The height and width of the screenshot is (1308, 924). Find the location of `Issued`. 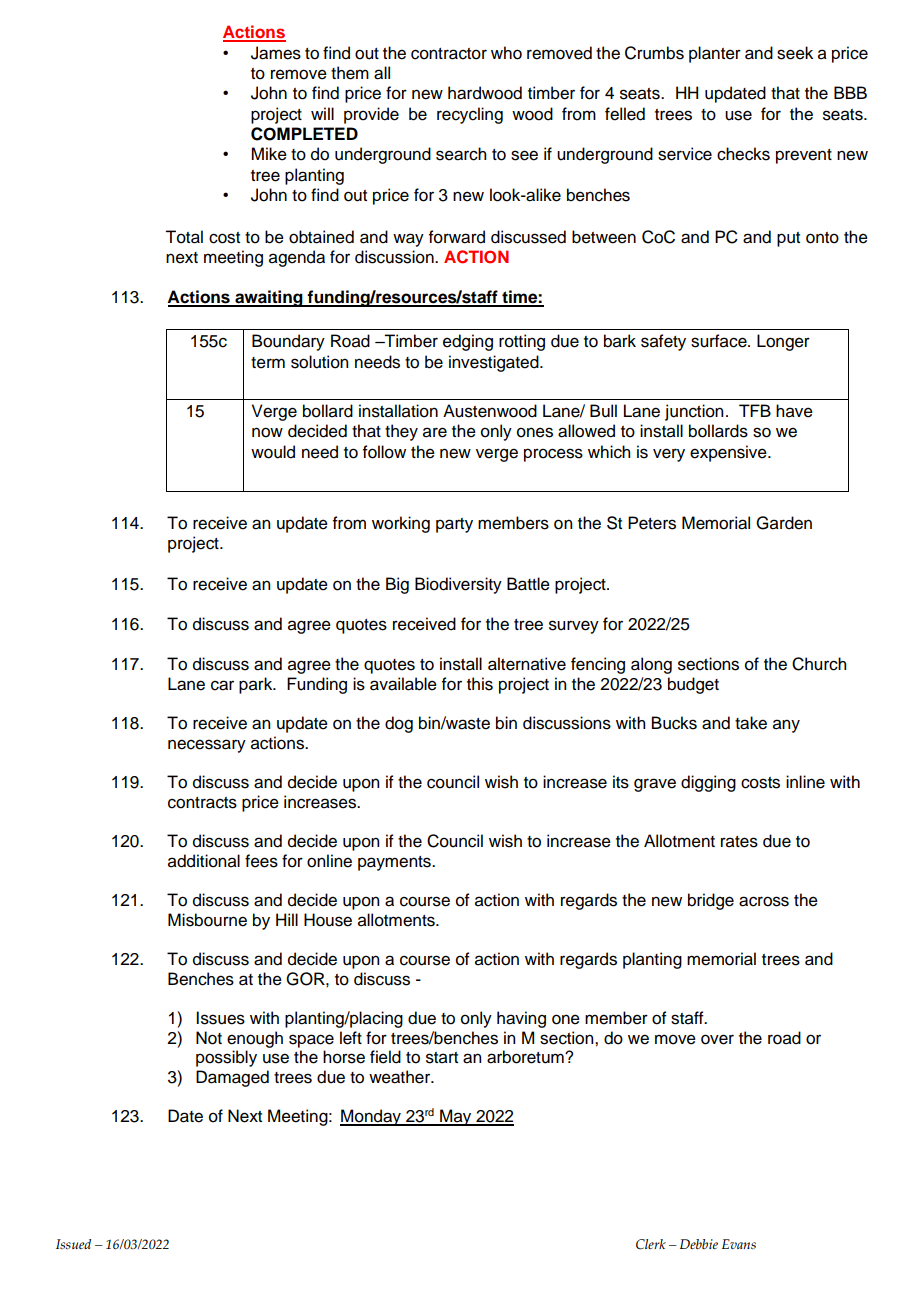

Issued is located at coordinates (73, 1244).
